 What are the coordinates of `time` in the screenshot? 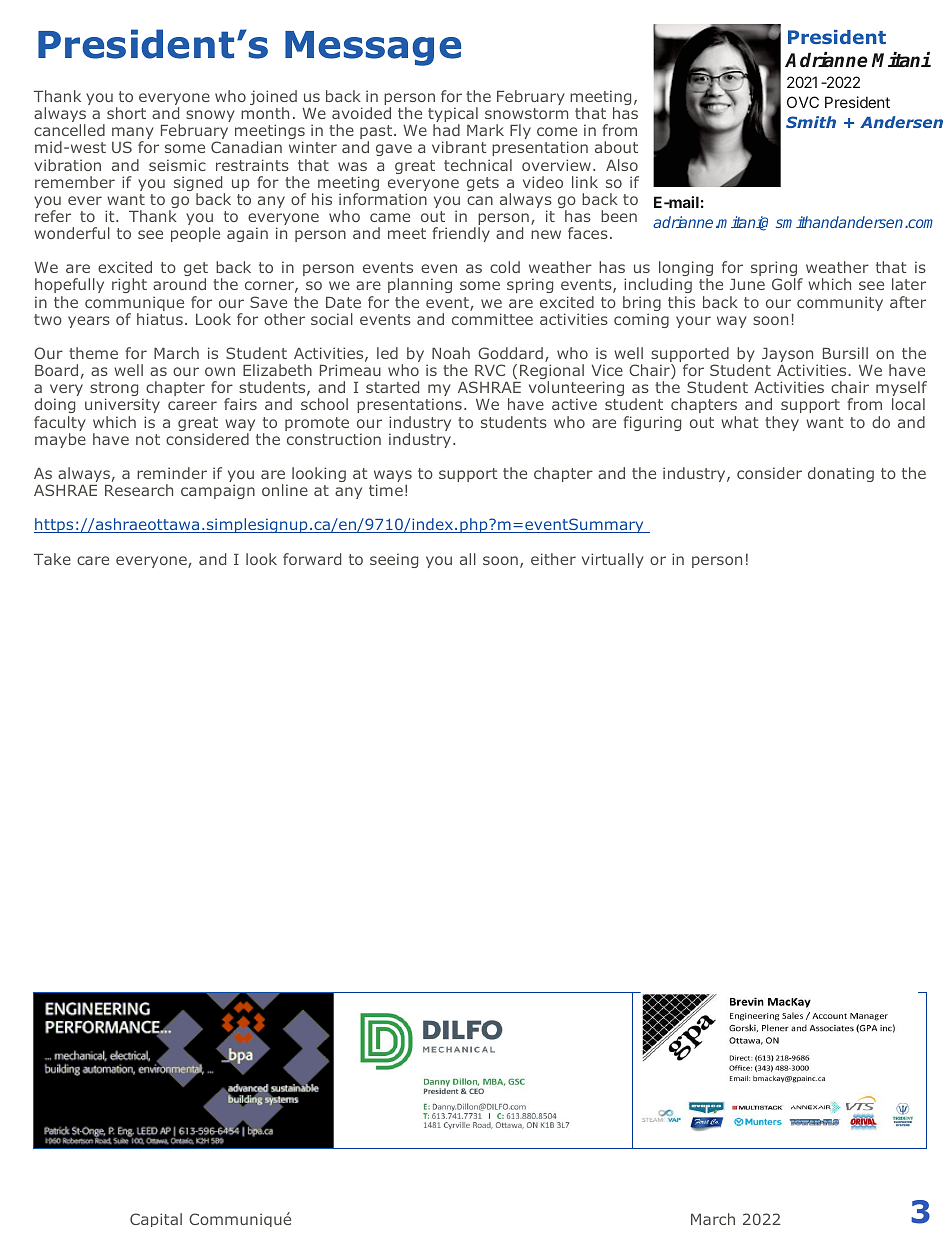 It's located at (386, 490).
